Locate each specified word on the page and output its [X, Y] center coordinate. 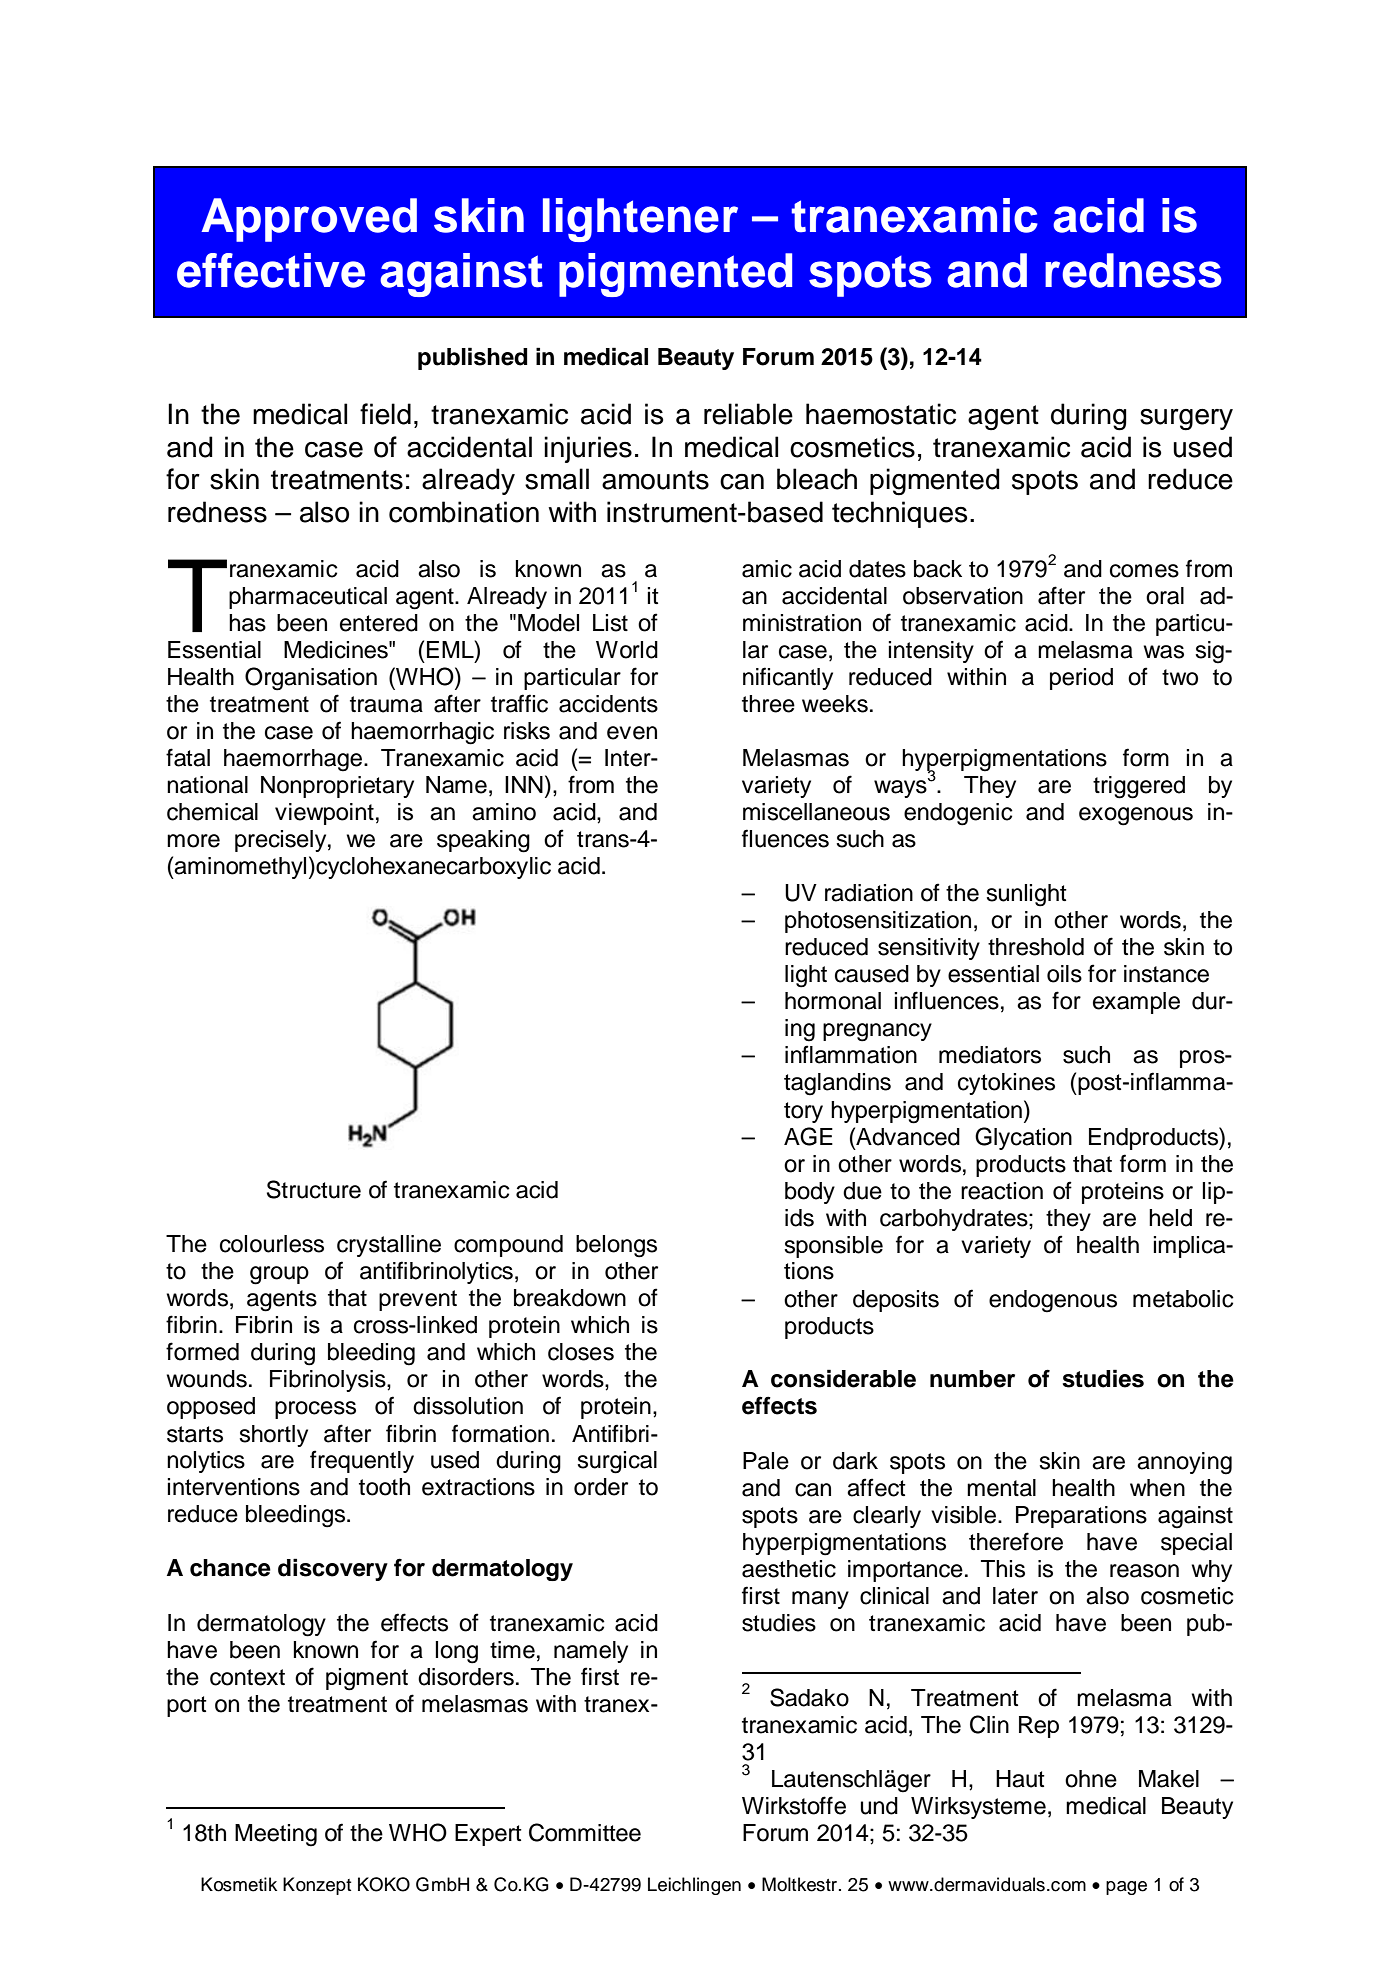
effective [271, 270]
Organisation [311, 679]
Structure [314, 1189]
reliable [748, 414]
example [1136, 1003]
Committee [585, 1832]
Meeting [276, 1835]
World [627, 650]
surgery [1186, 420]
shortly [273, 1436]
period [1081, 679]
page [1126, 1888]
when [1157, 1488]
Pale [766, 1461]
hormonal [833, 1001]
